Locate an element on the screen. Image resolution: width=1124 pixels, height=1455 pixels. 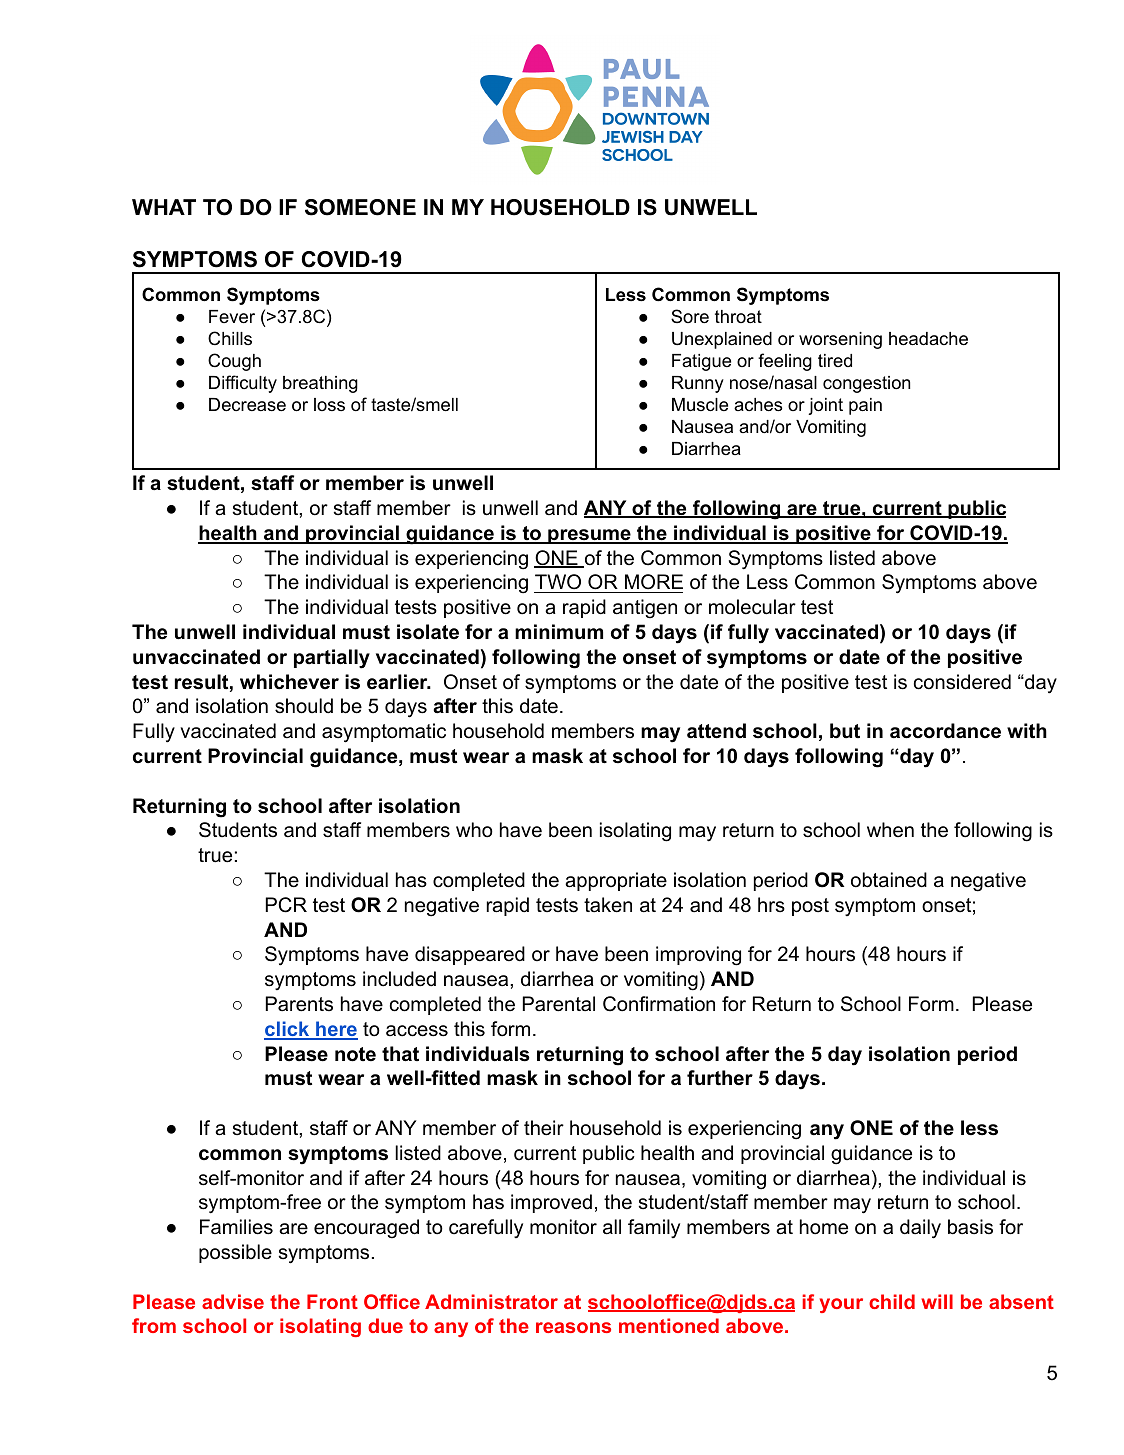
further is located at coordinates (720, 1078).
